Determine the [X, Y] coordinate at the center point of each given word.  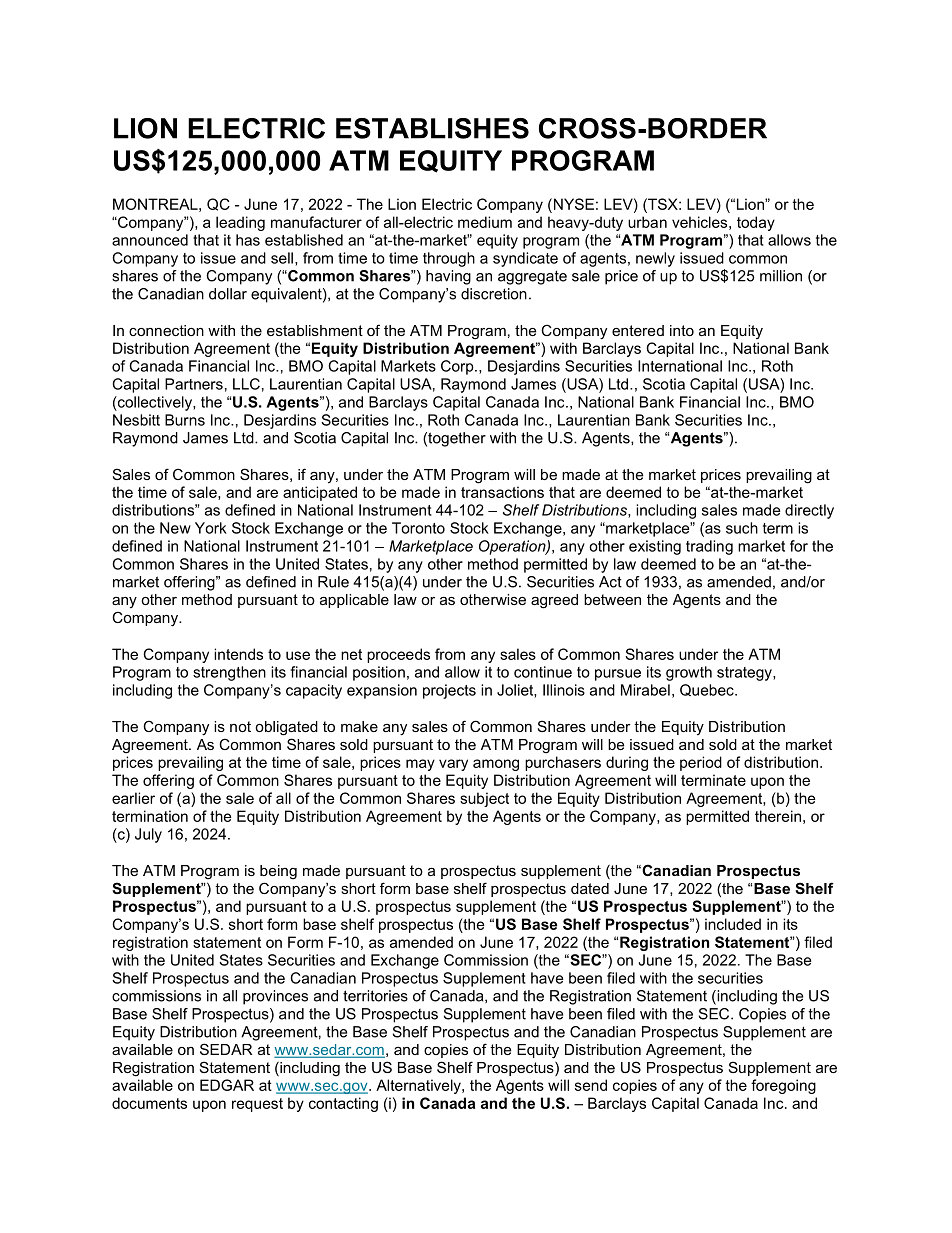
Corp [458, 367]
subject [484, 799]
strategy [745, 674]
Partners [194, 384]
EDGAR [227, 1085]
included [733, 924]
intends [238, 654]
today [756, 223]
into [682, 330]
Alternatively [419, 1086]
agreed [554, 601]
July [148, 835]
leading [240, 223]
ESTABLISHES [432, 128]
